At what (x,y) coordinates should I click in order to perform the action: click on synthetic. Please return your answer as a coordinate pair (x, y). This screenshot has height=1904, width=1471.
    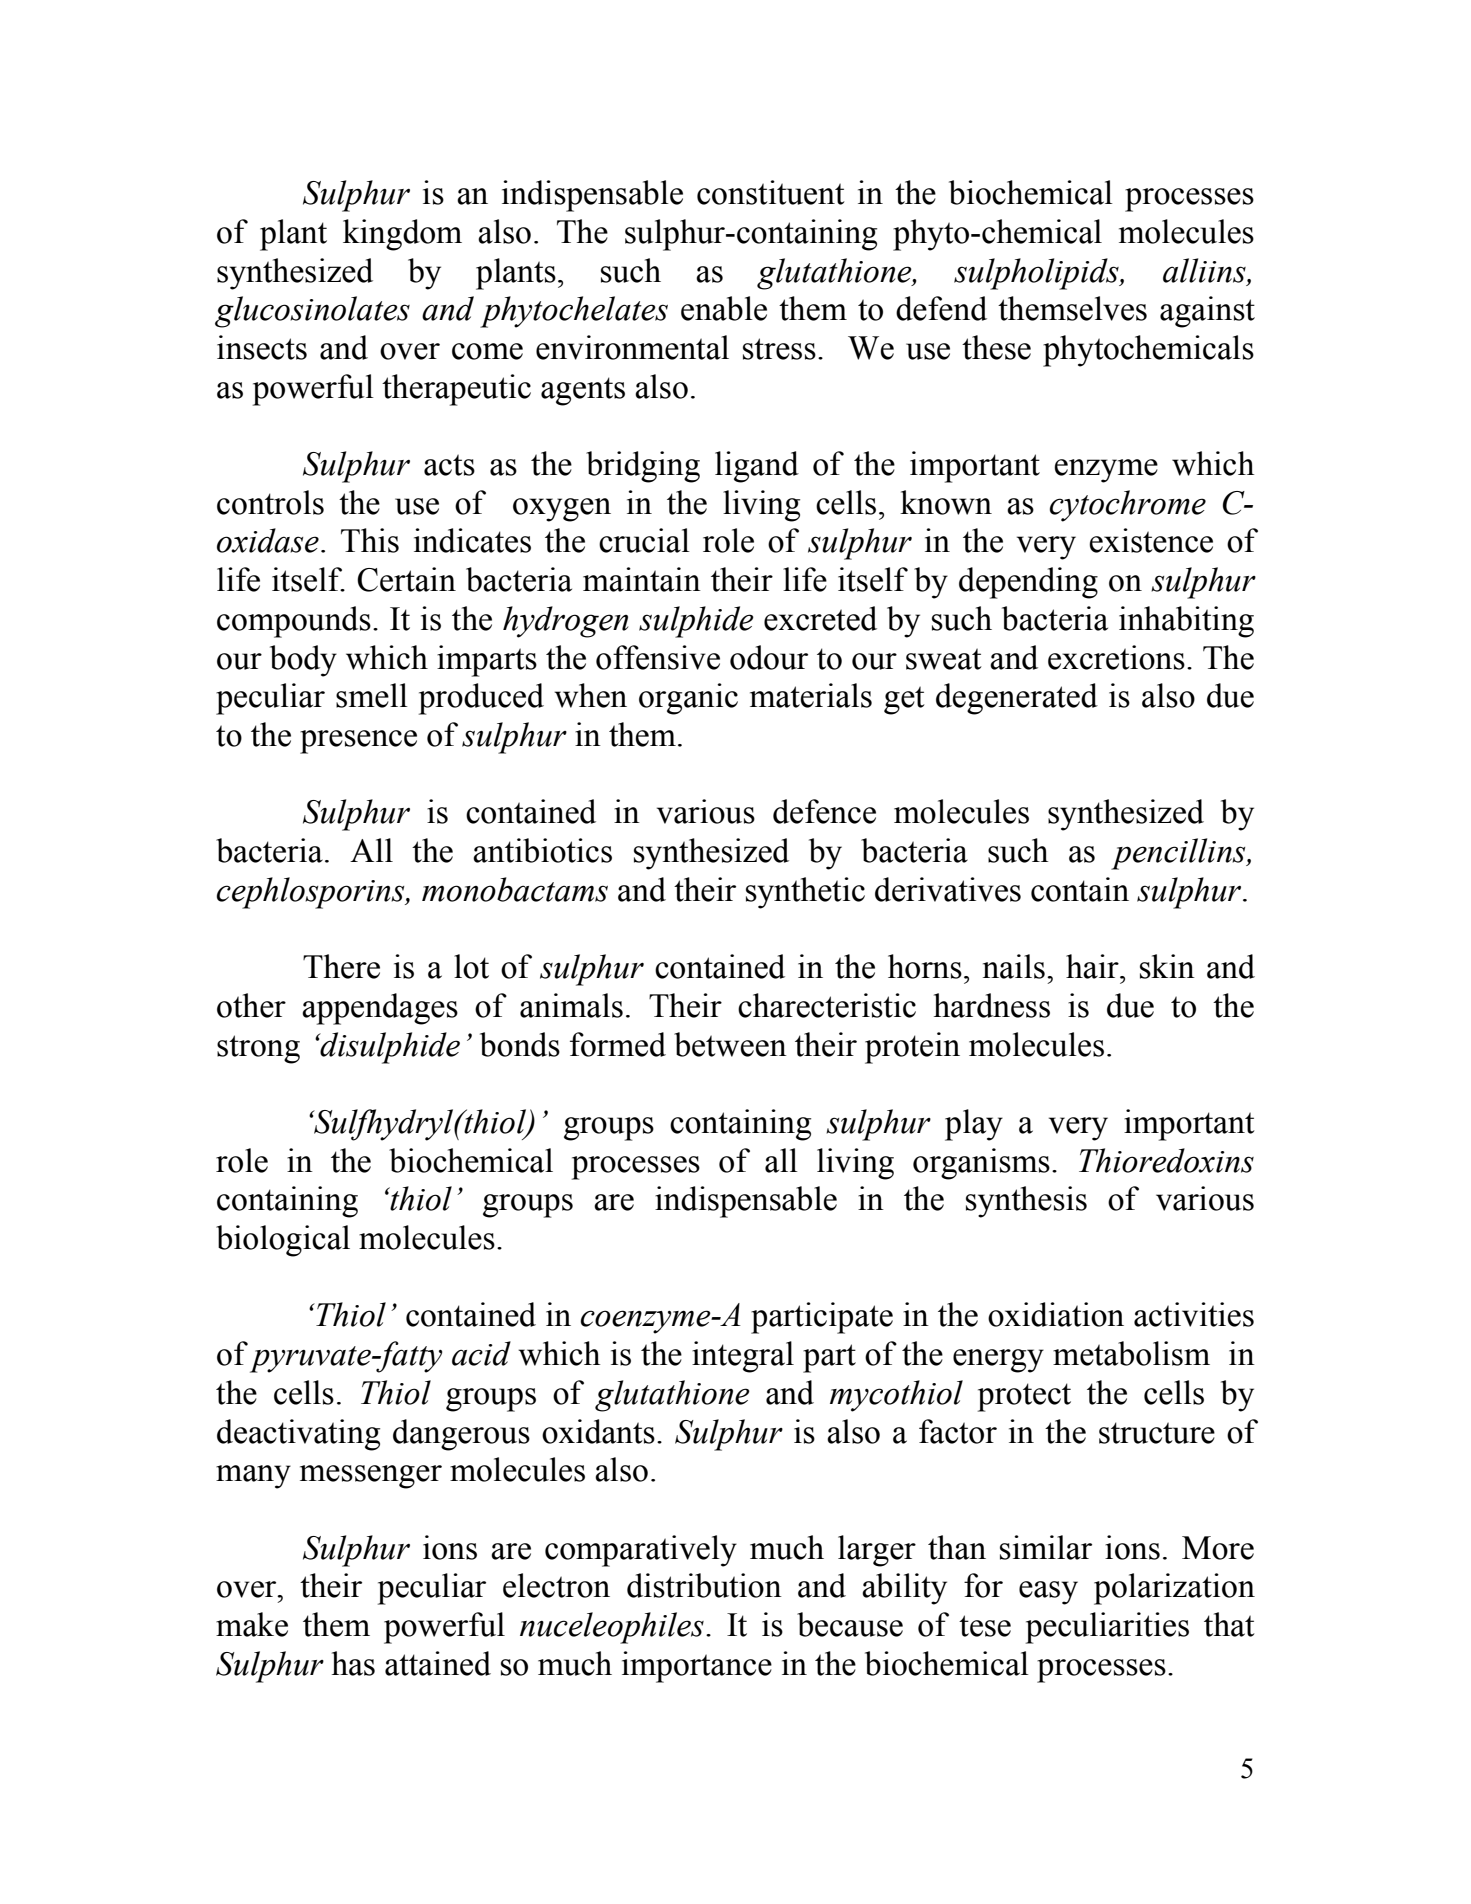
    Looking at the image, I should click on (805, 893).
